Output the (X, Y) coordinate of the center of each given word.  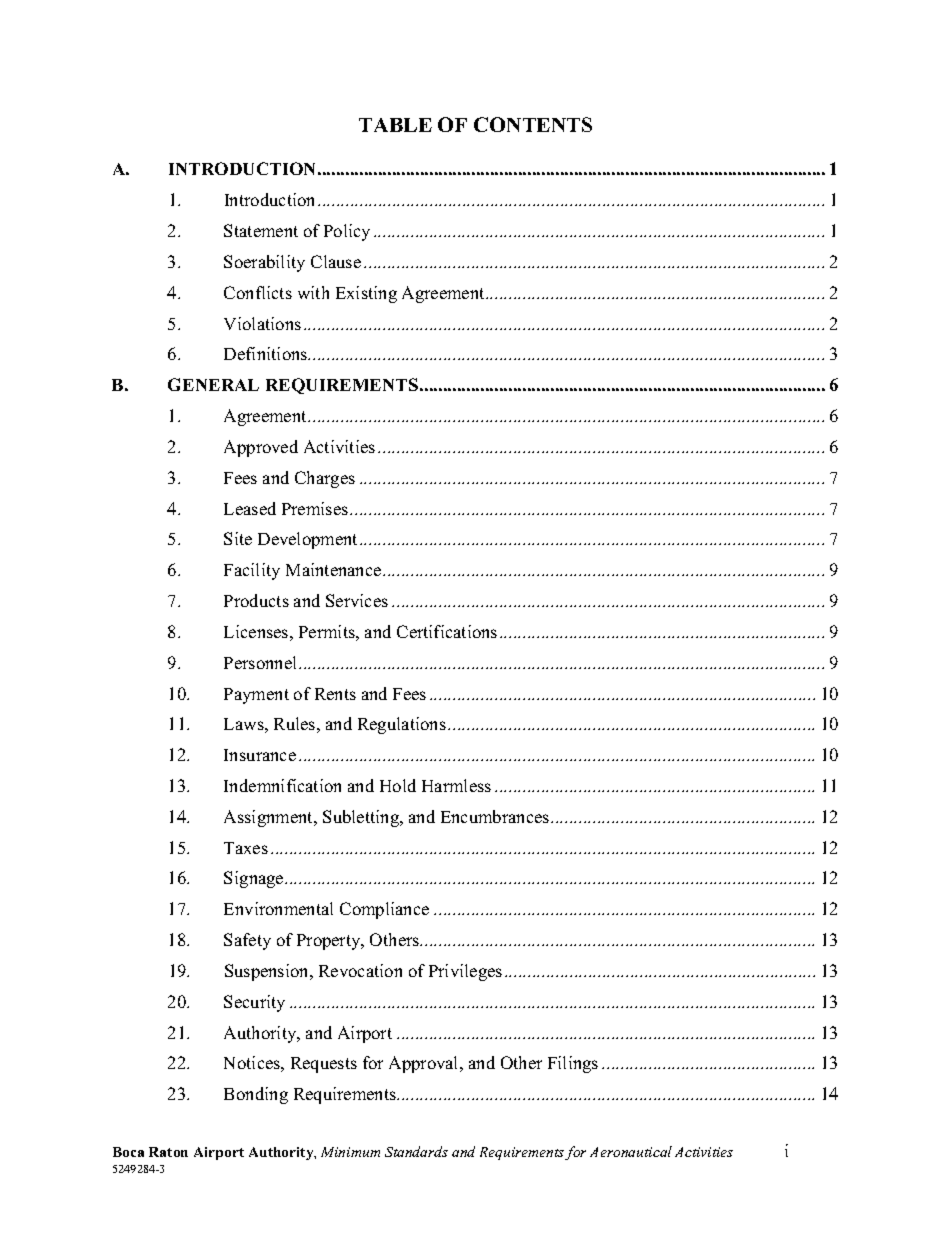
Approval (425, 1064)
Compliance (384, 910)
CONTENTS (533, 124)
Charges (325, 479)
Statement (261, 230)
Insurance (260, 755)
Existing (366, 294)
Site (238, 538)
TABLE (395, 125)
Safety (247, 941)
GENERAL (213, 384)
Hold (398, 785)
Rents (335, 694)
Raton (168, 1152)
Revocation (360, 970)
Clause (336, 261)
